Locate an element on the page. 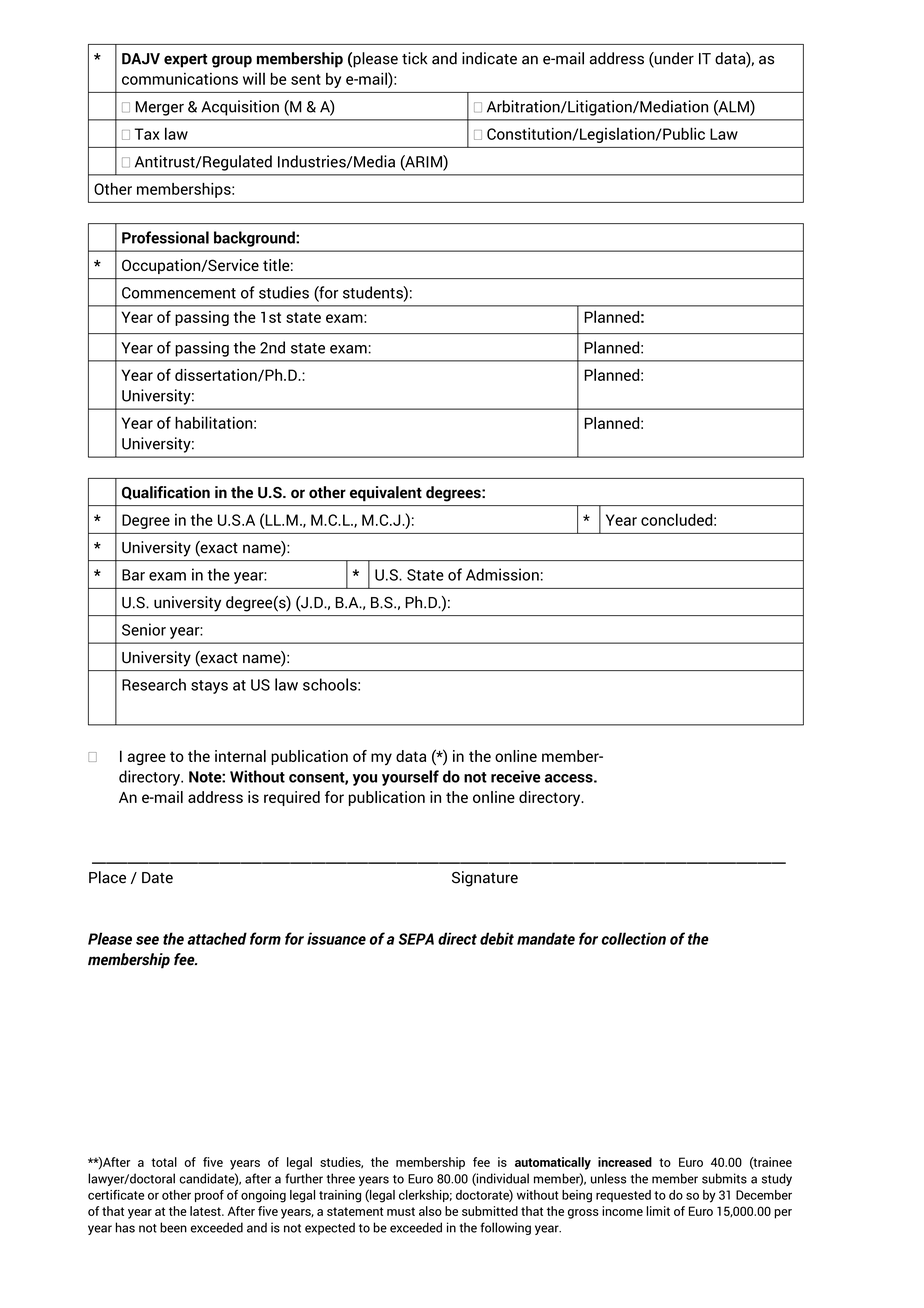 The image size is (924, 1308). submits is located at coordinates (724, 1178).
